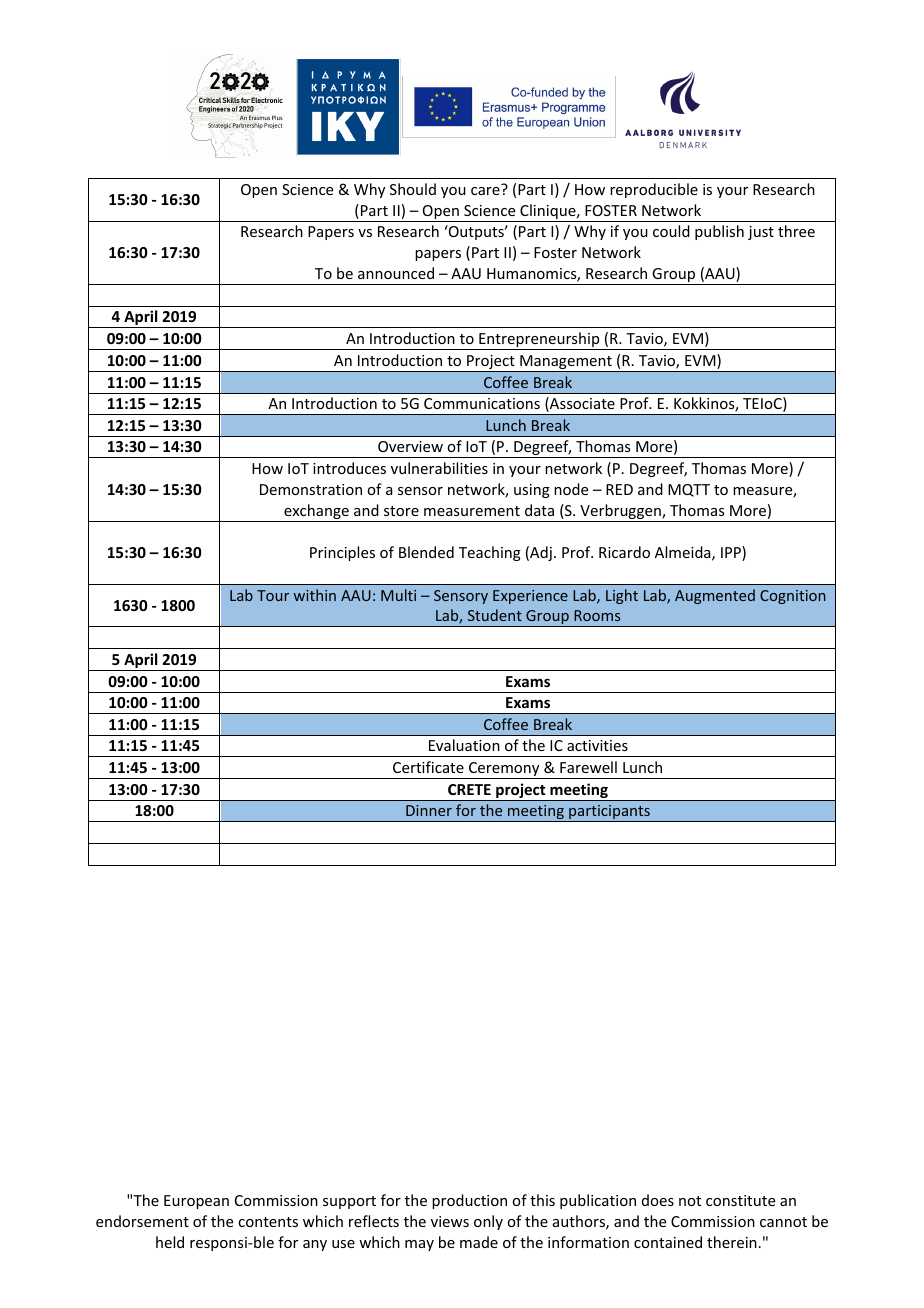 This image has width=924, height=1308. Describe the element at coordinates (689, 490) in the image. I see `MQTT` at that location.
